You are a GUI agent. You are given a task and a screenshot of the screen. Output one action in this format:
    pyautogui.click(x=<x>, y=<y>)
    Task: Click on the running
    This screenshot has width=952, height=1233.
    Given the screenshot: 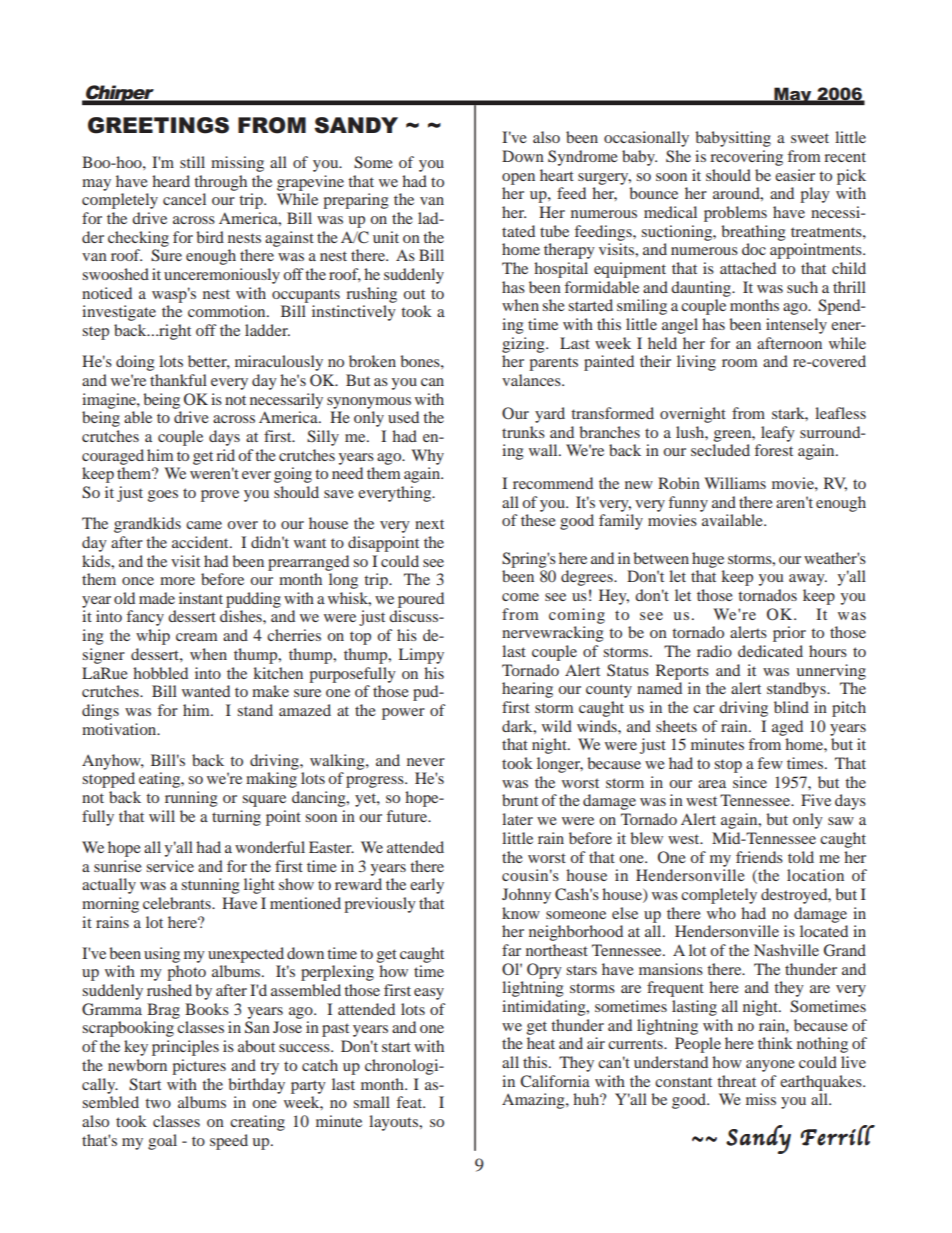 What is the action you would take?
    pyautogui.click(x=191, y=799)
